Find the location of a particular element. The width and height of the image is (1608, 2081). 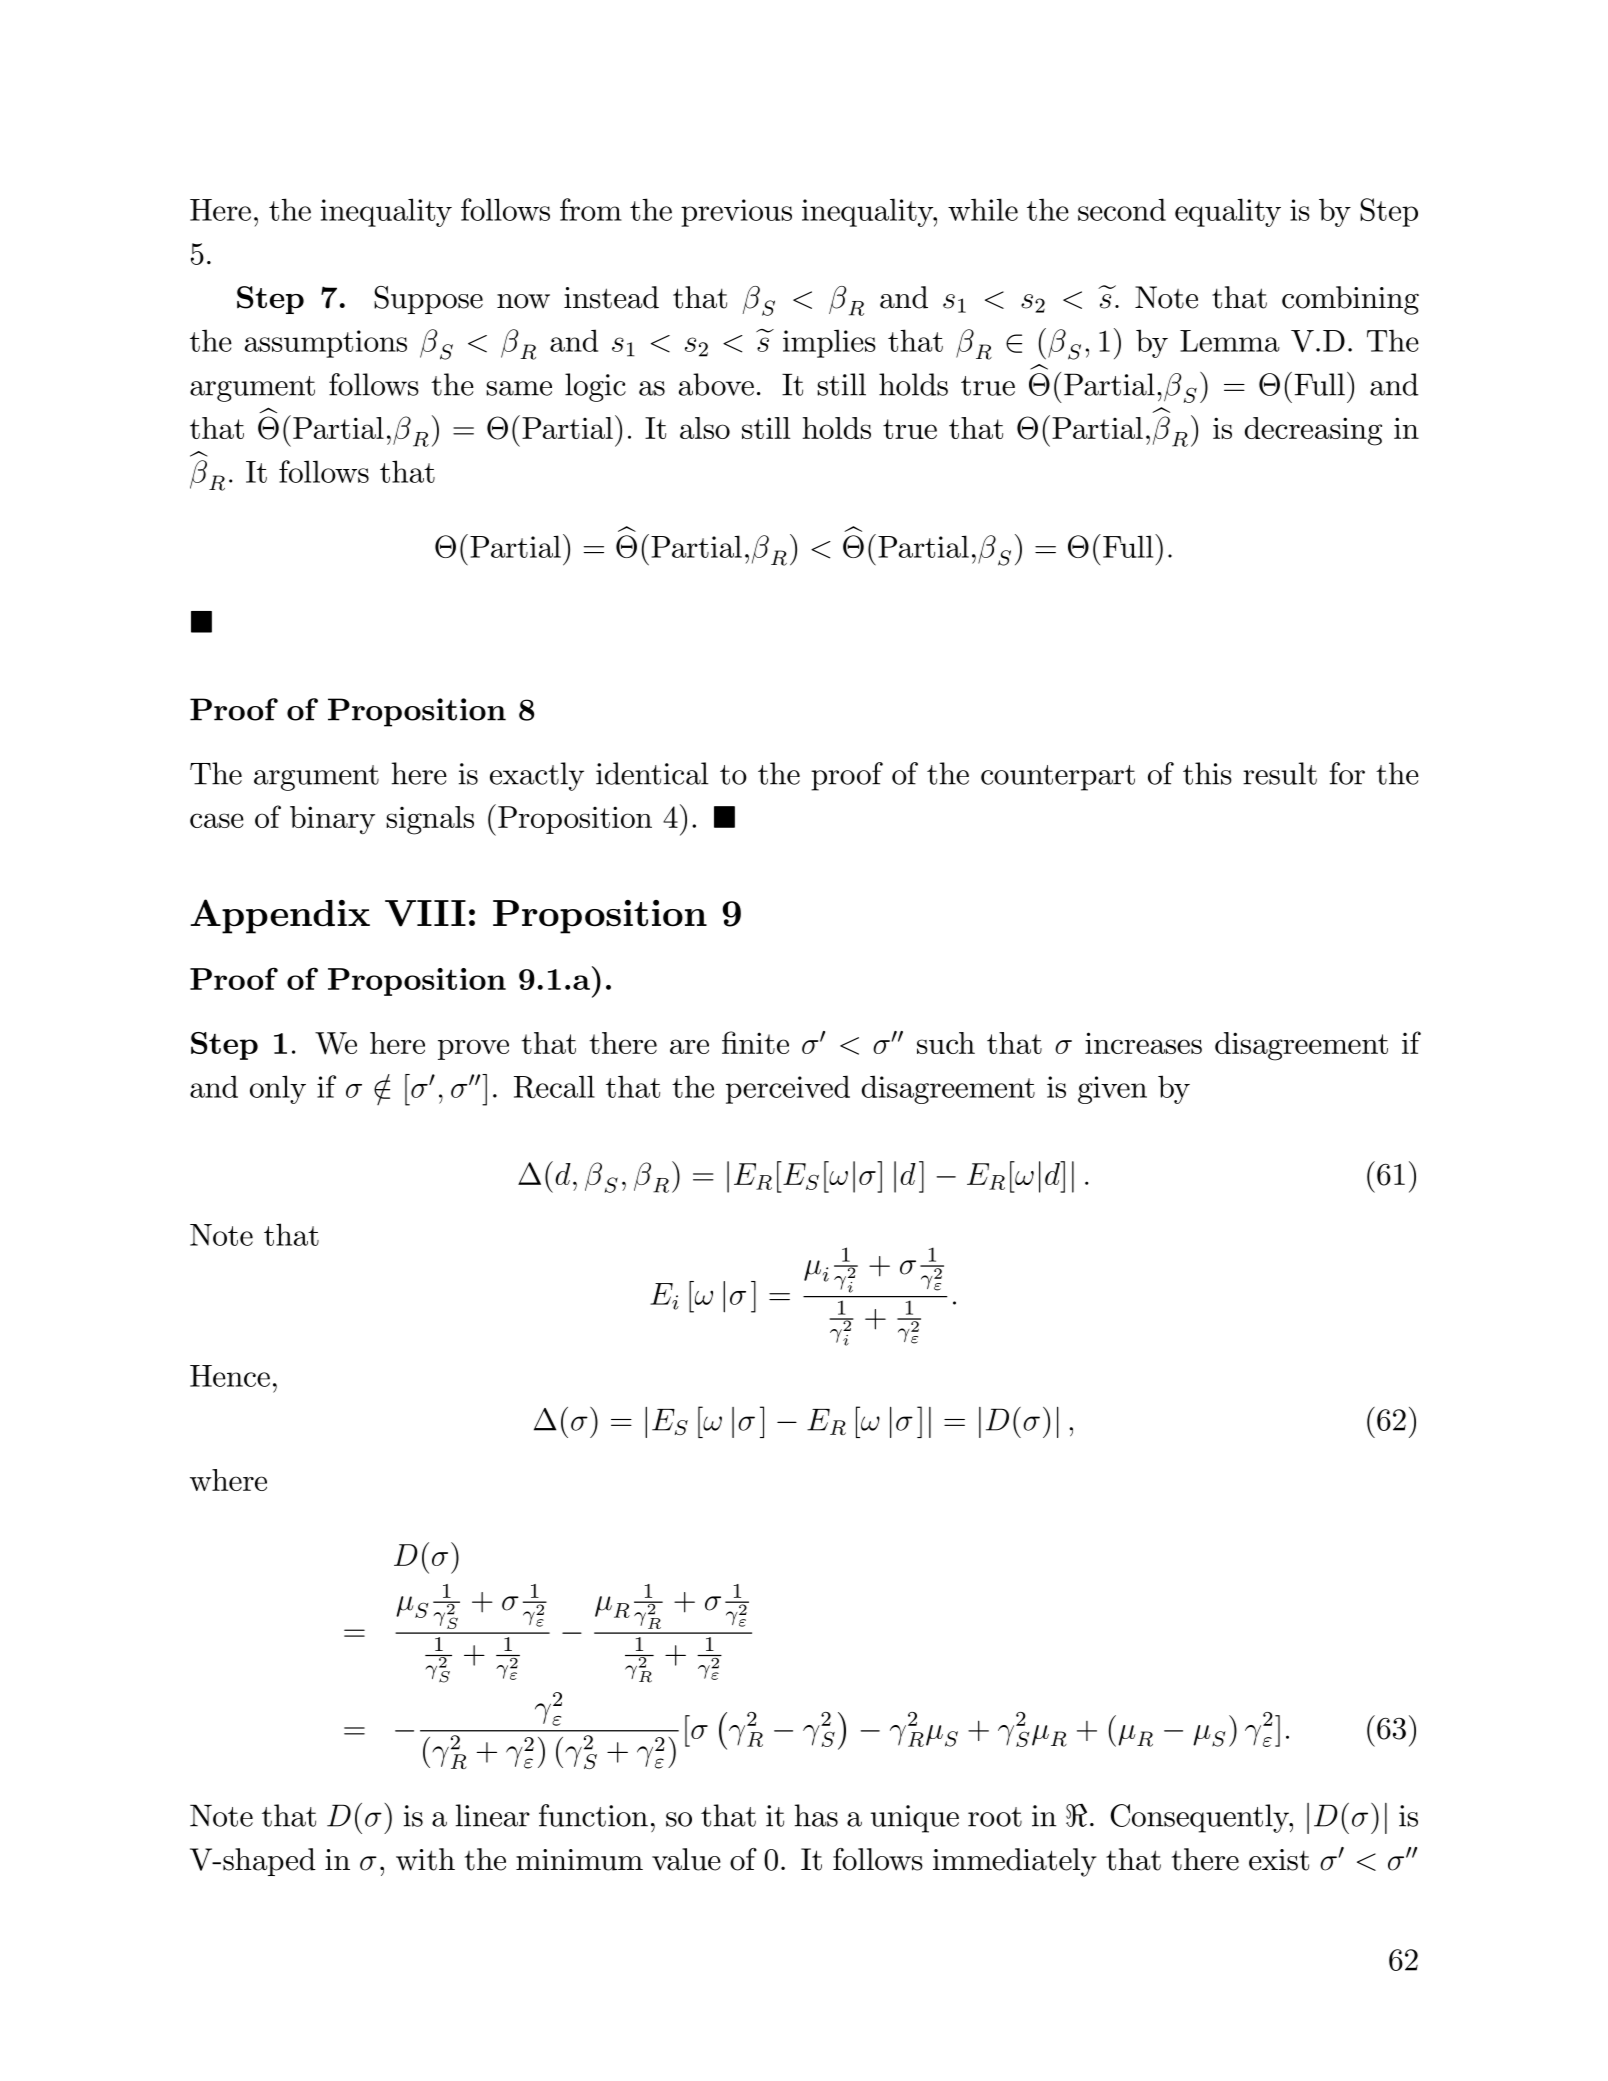

this is located at coordinates (1207, 773).
